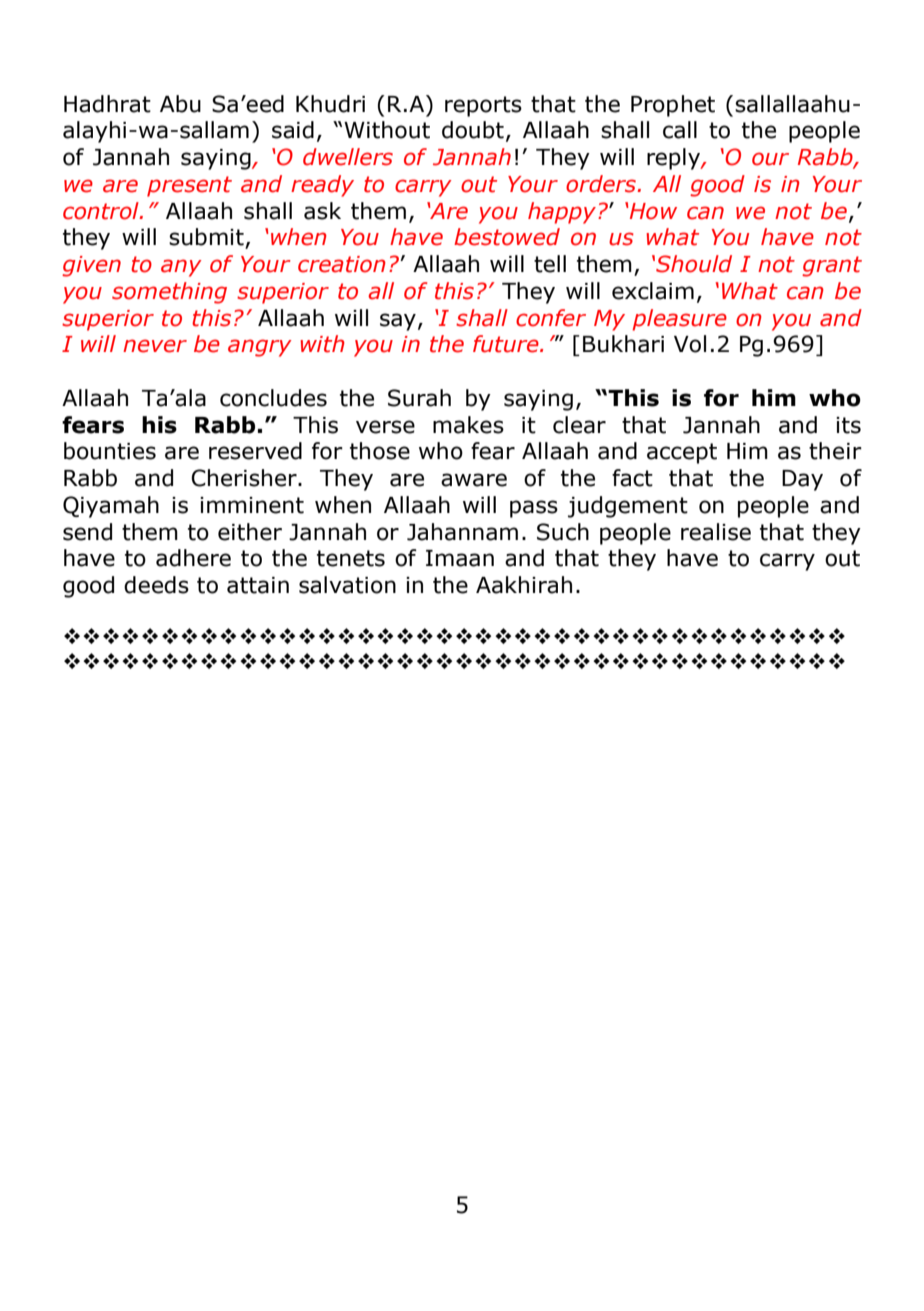  I want to click on realise, so click(716, 532).
